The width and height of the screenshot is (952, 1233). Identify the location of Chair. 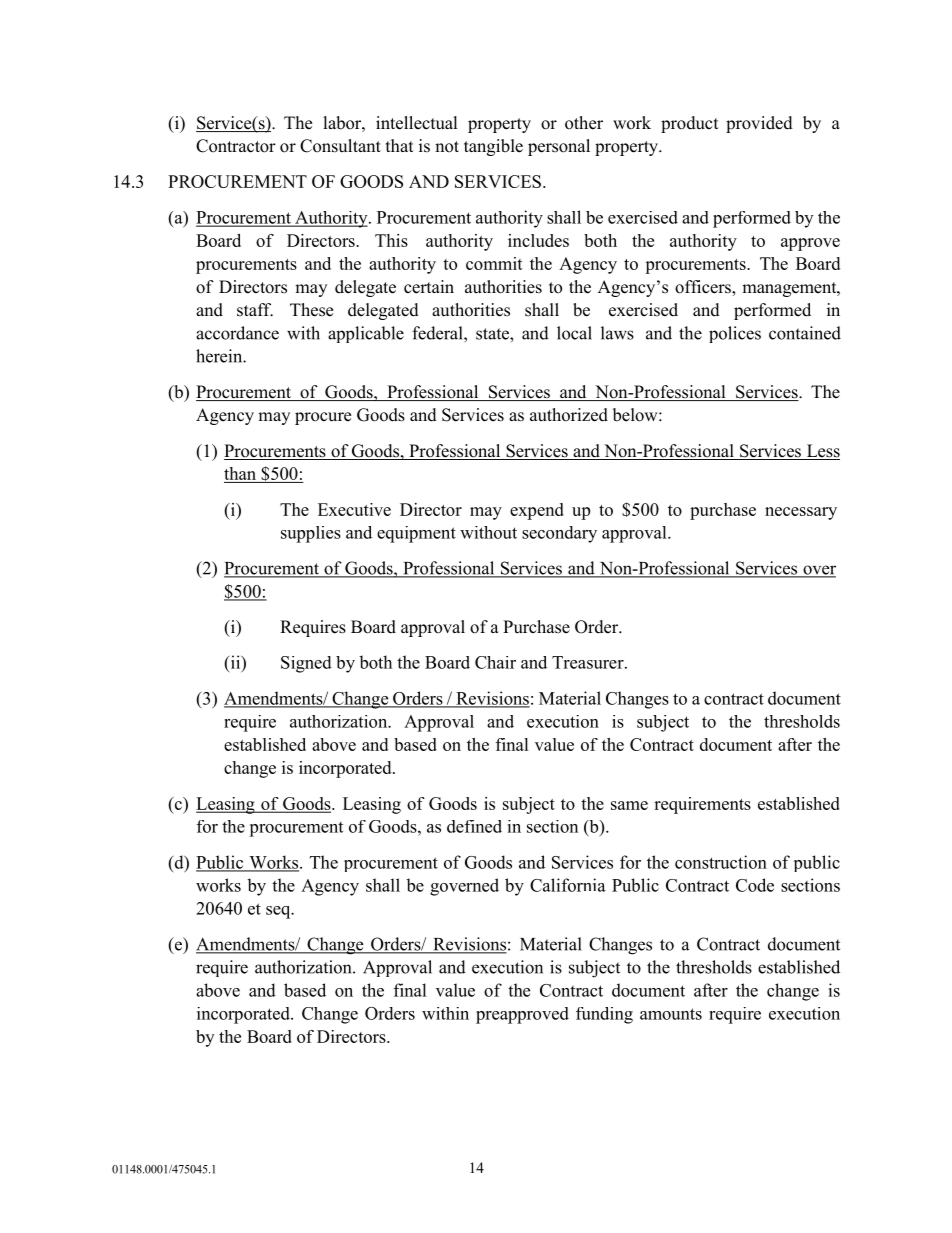
(495, 662).
